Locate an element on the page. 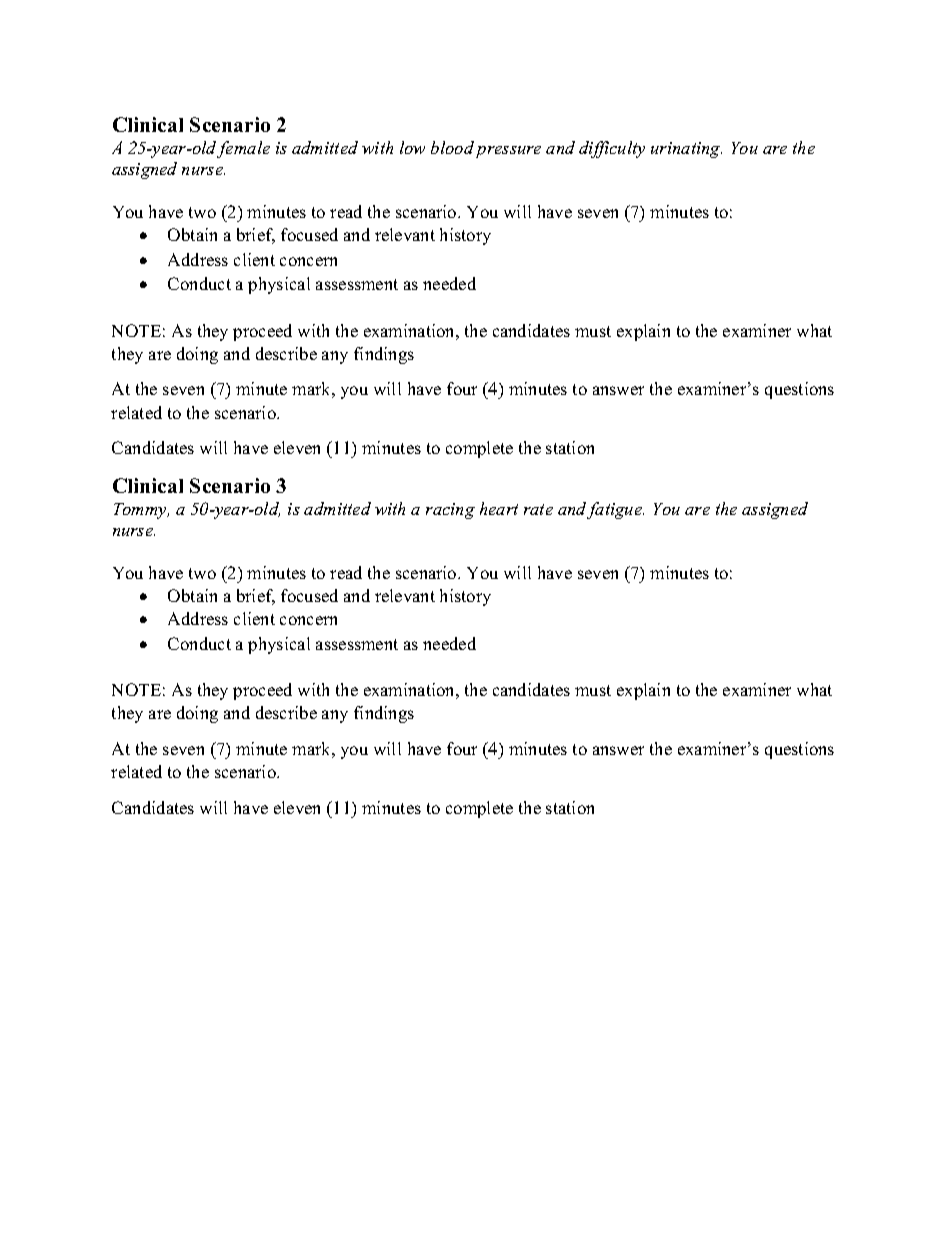 The height and width of the page is (1233, 952). blood is located at coordinates (452, 147).
